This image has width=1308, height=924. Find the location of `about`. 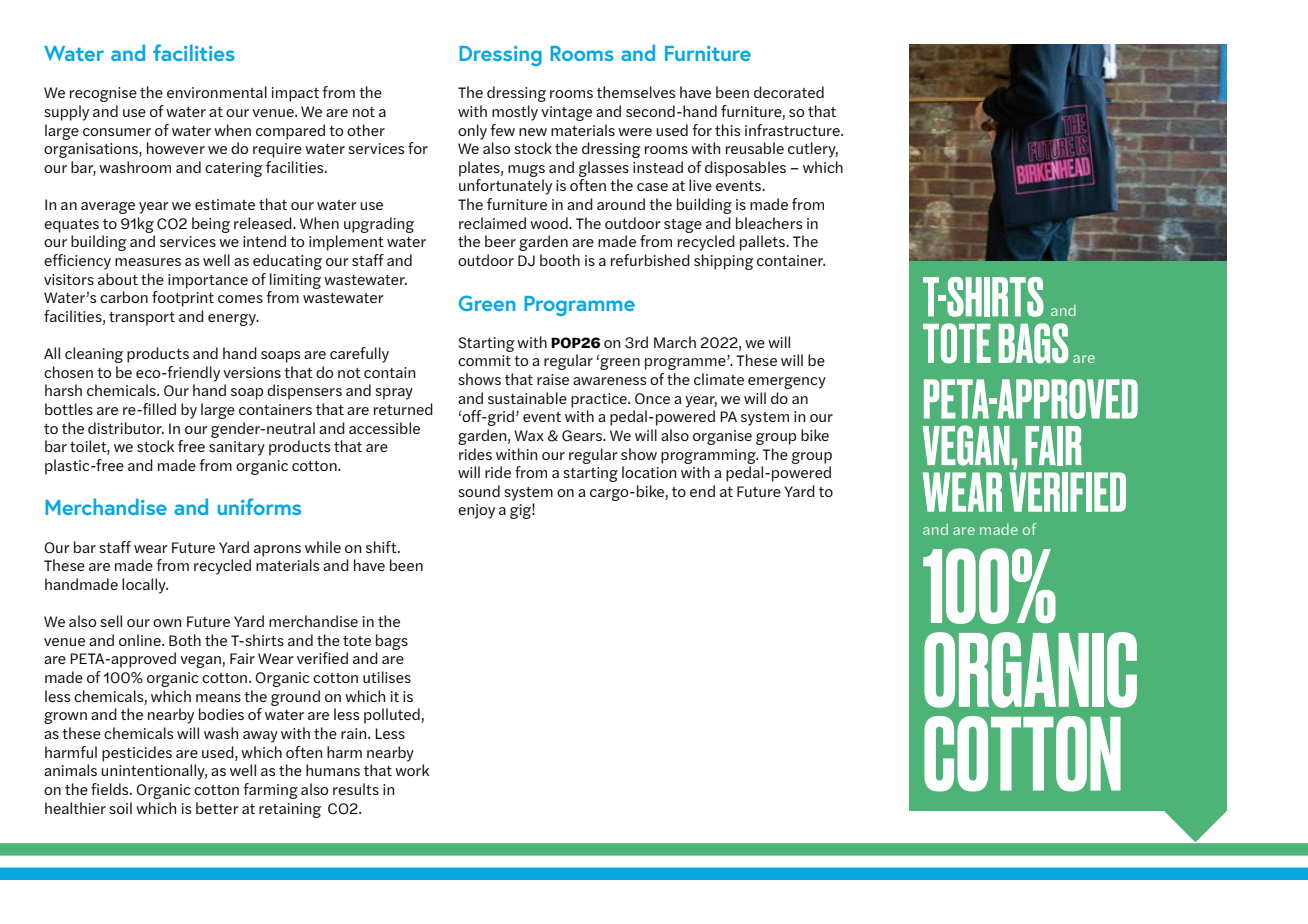

about is located at coordinates (118, 279).
